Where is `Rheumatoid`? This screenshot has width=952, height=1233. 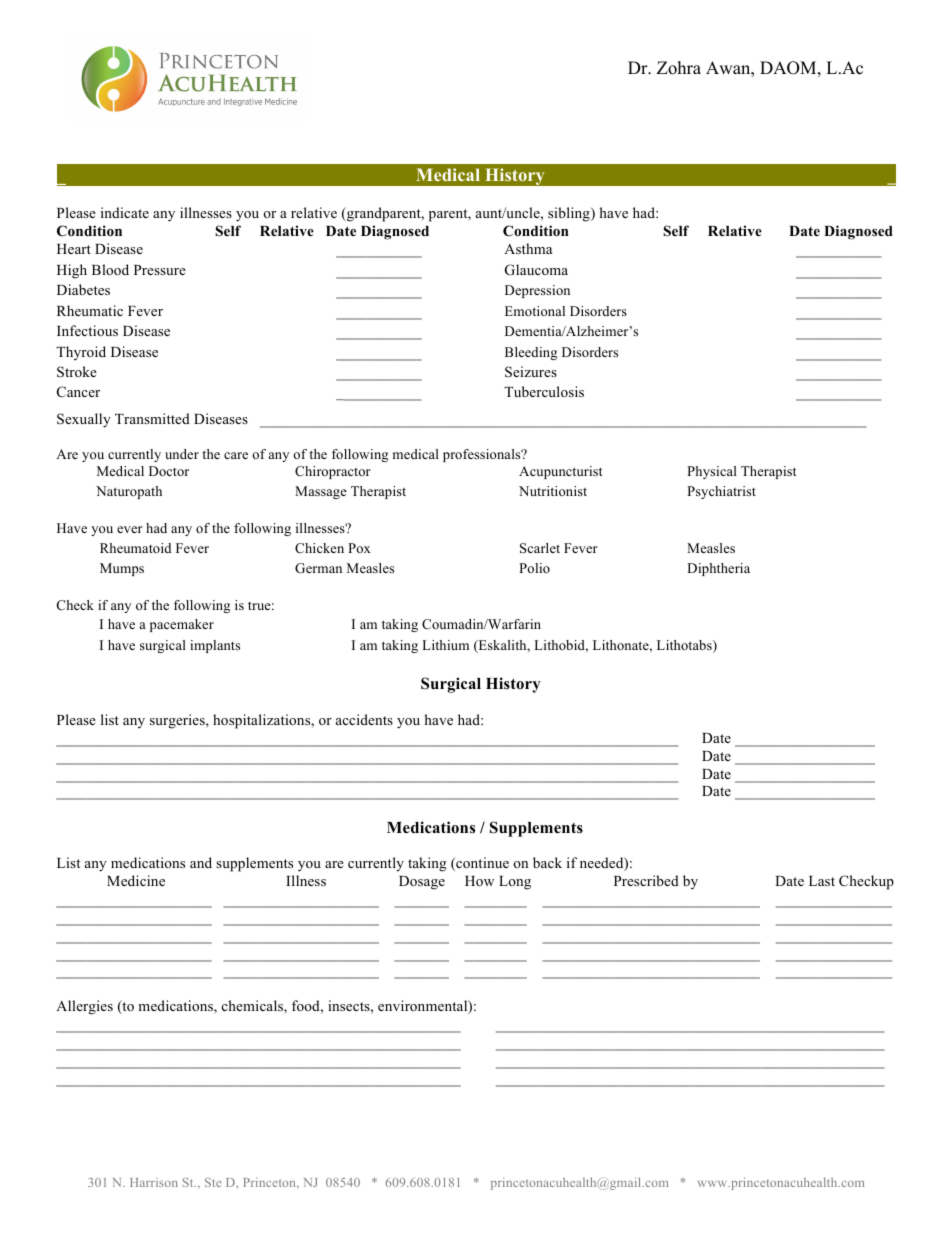
Rheumatoid is located at coordinates (135, 548).
